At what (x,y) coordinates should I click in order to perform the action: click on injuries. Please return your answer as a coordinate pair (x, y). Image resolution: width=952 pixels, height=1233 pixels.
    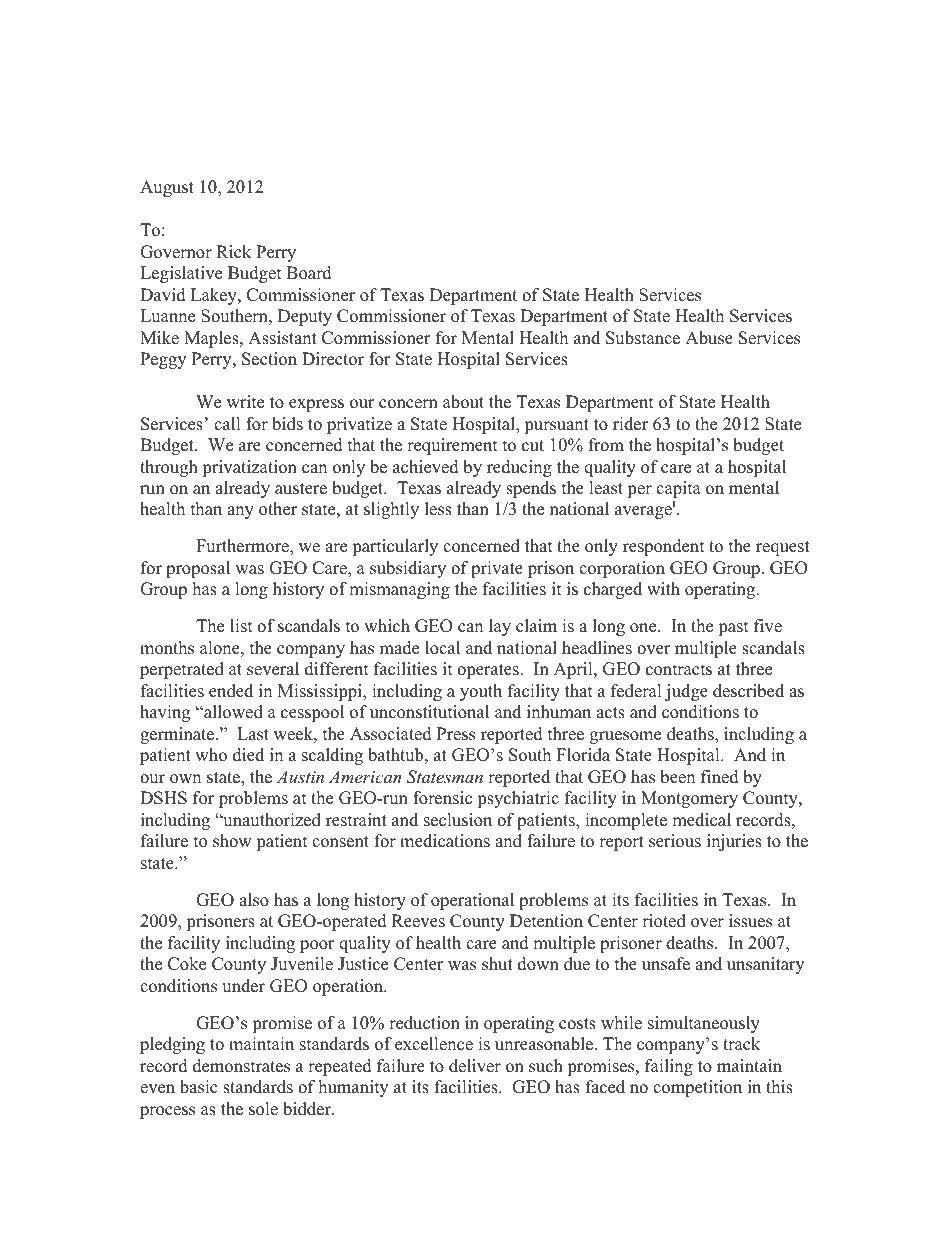
    Looking at the image, I should click on (734, 842).
